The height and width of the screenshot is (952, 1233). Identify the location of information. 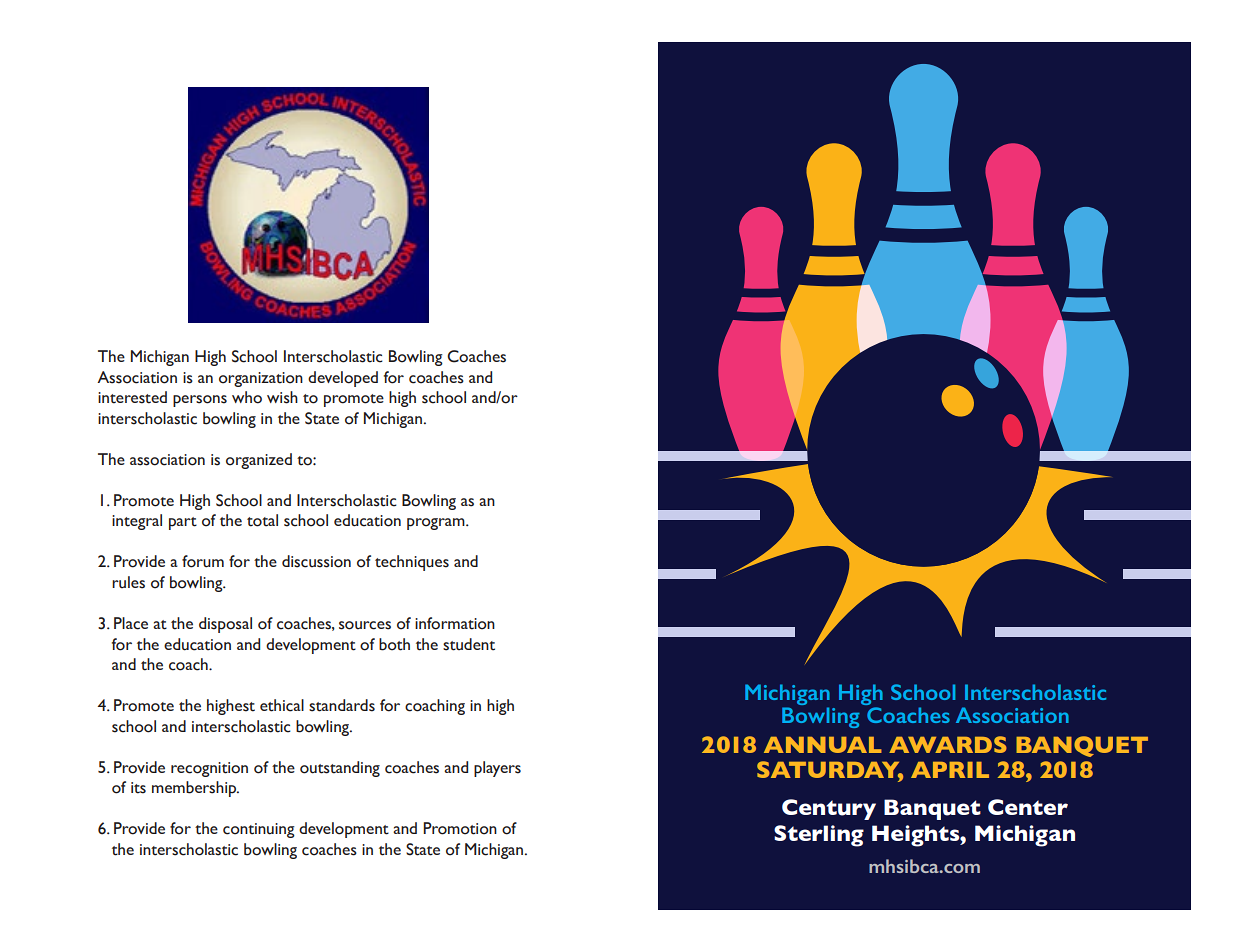
(455, 623).
